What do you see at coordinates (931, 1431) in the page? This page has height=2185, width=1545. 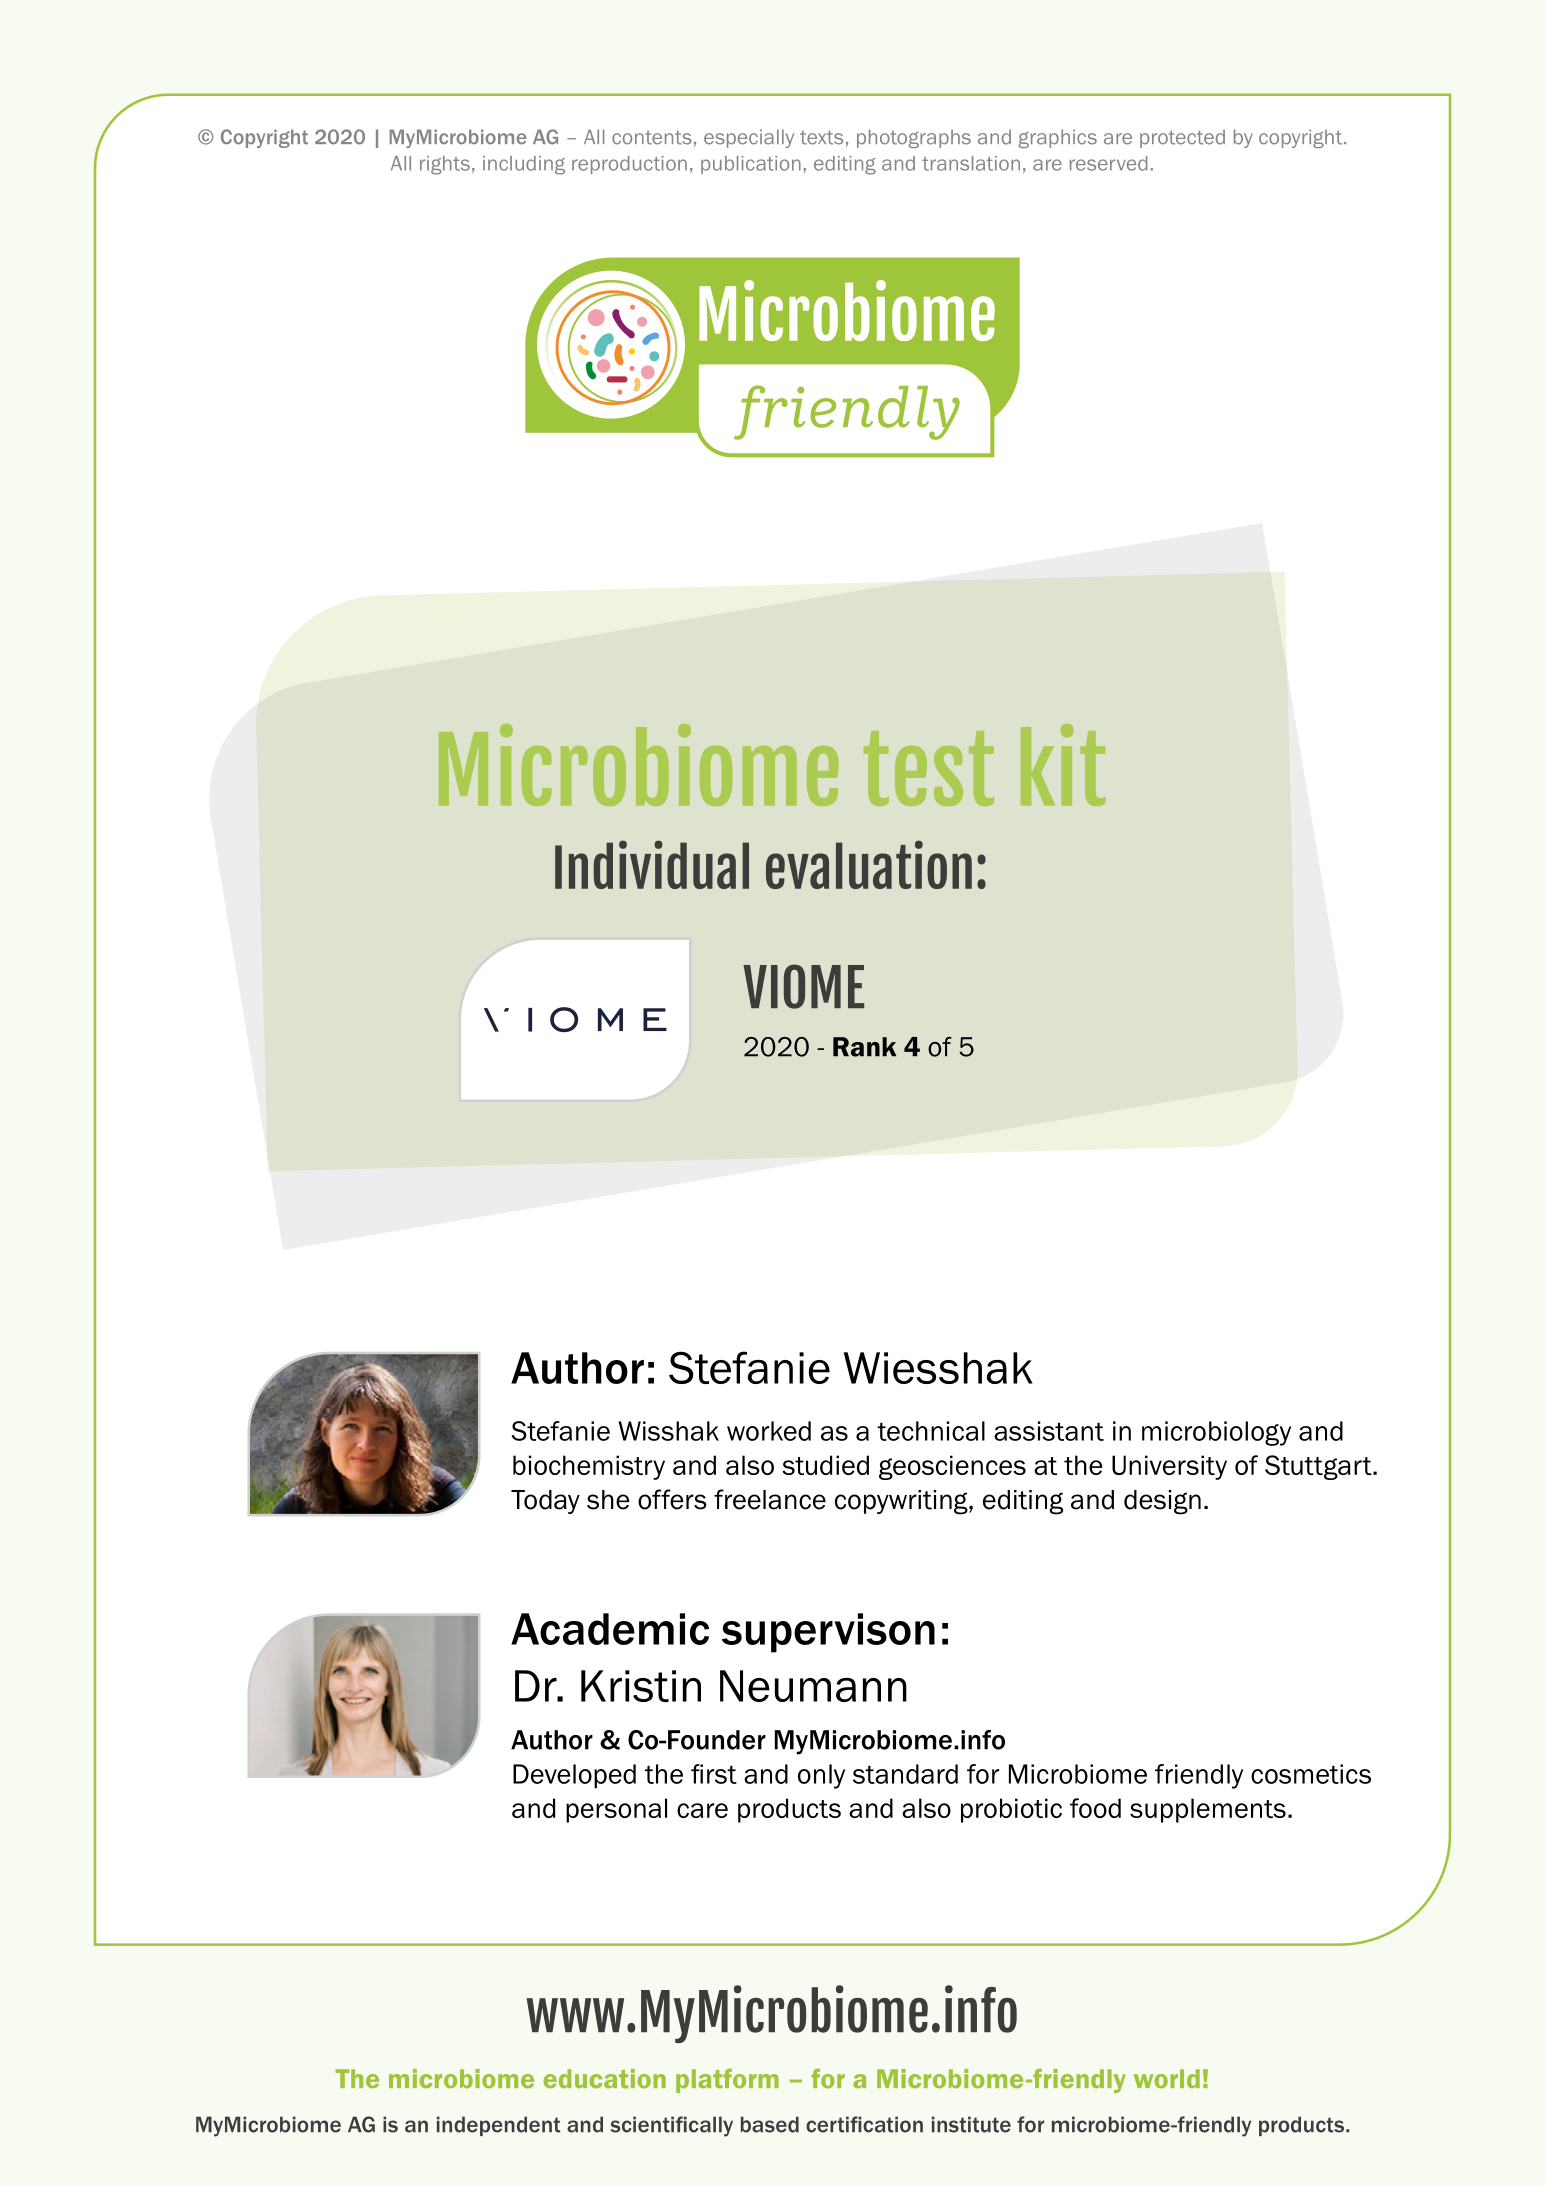 I see `technical` at bounding box center [931, 1431].
